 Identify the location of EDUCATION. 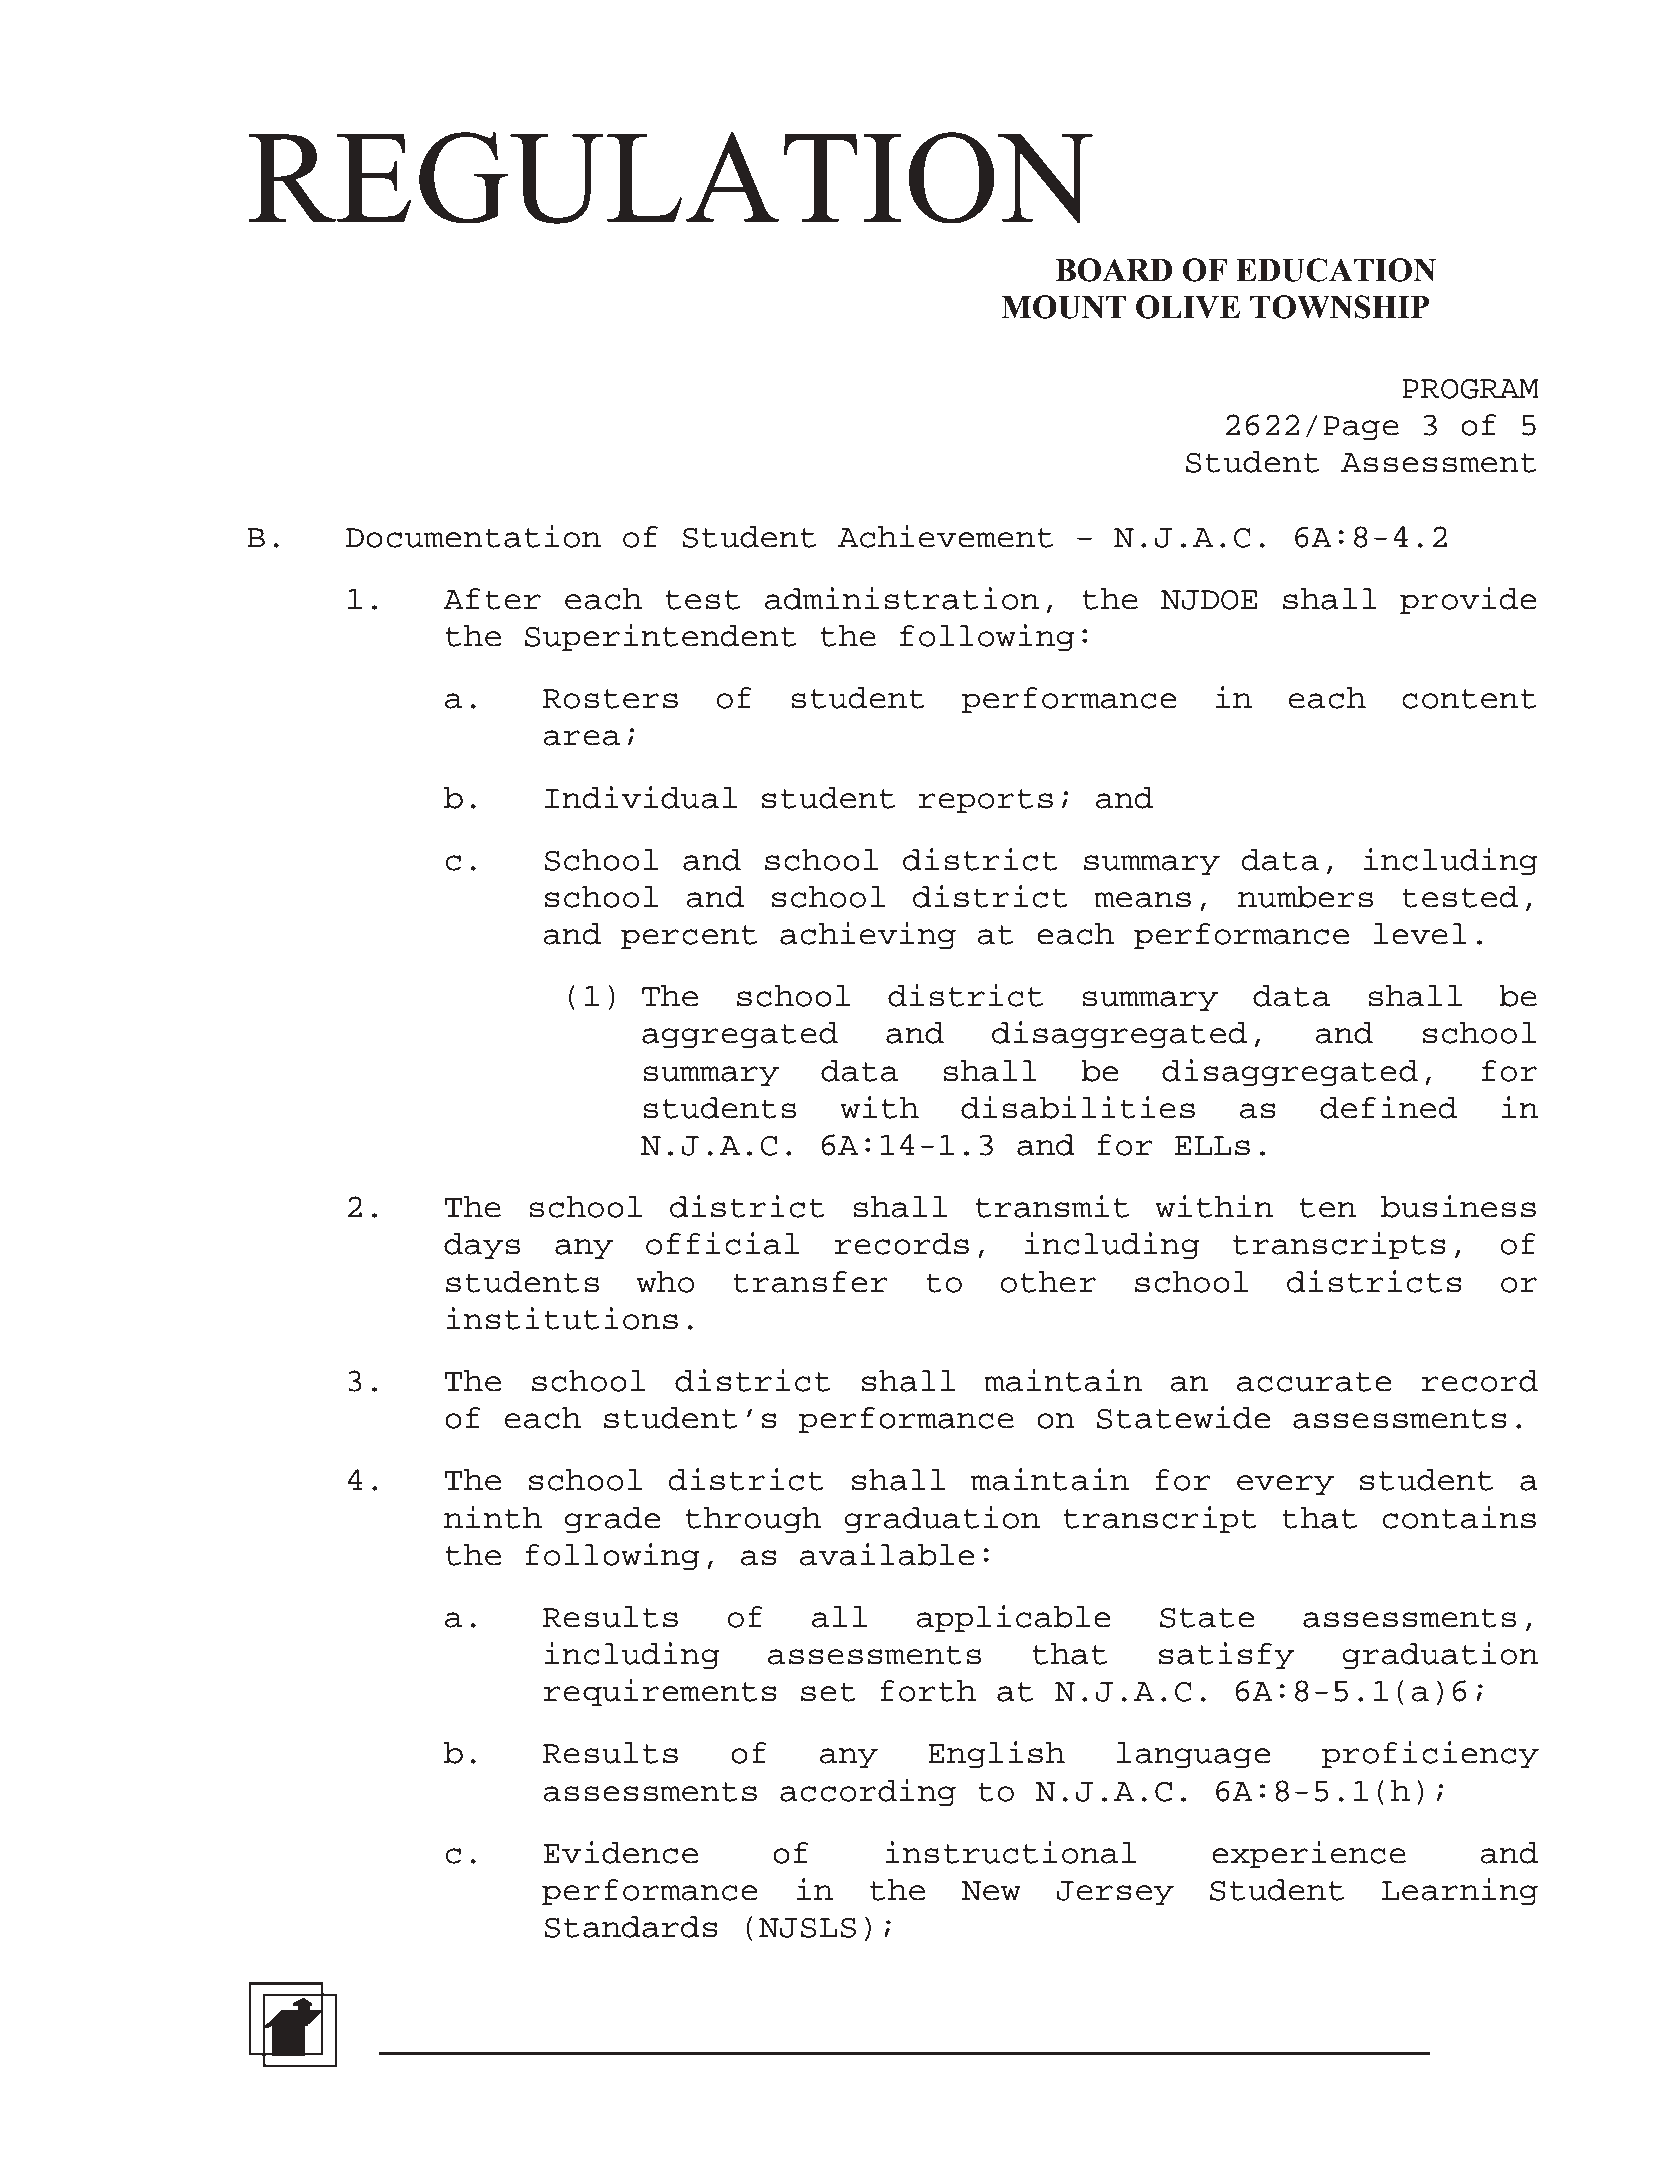
(1336, 270).
